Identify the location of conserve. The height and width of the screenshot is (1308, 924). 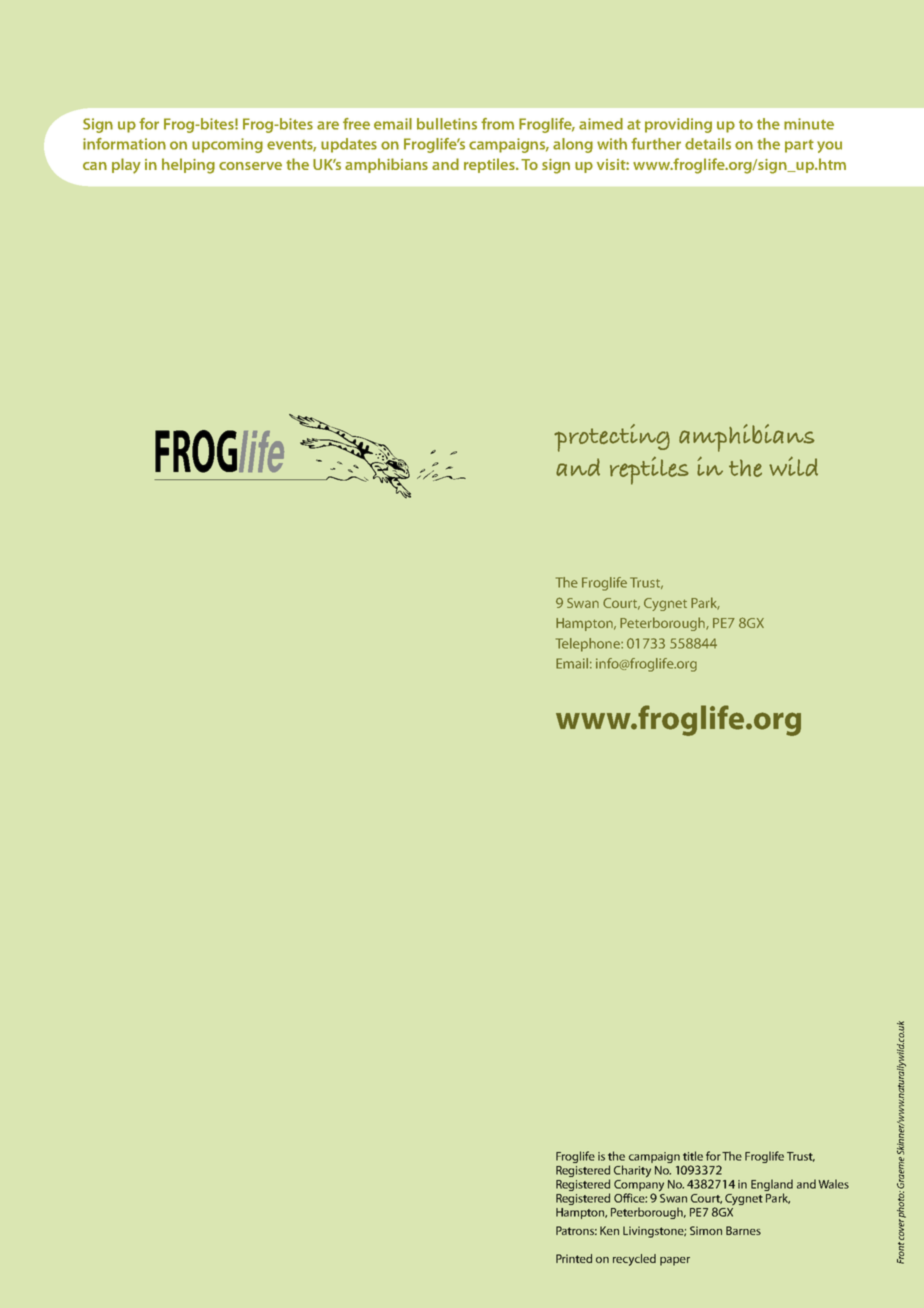
(250, 166).
